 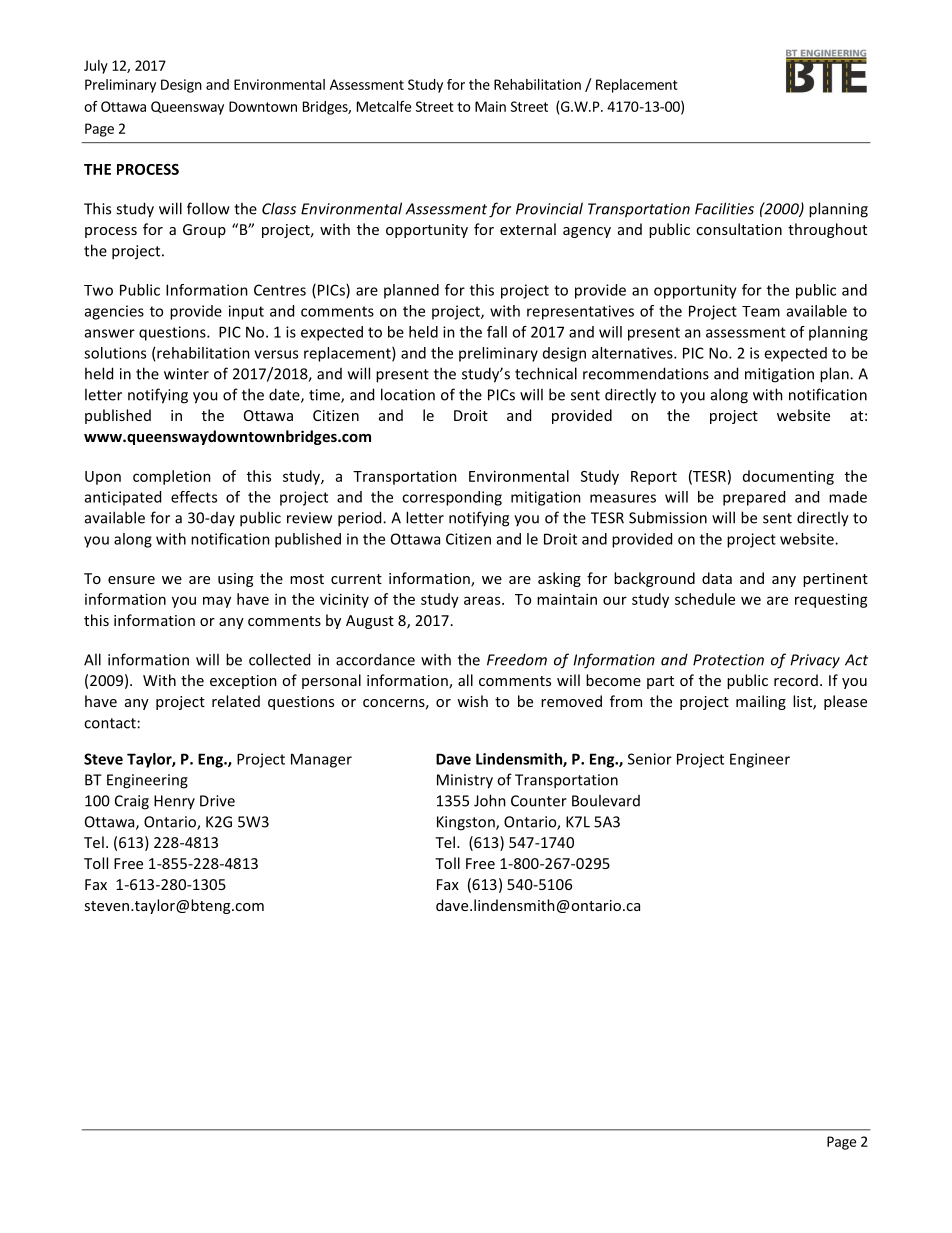 I want to click on July, so click(x=96, y=67).
